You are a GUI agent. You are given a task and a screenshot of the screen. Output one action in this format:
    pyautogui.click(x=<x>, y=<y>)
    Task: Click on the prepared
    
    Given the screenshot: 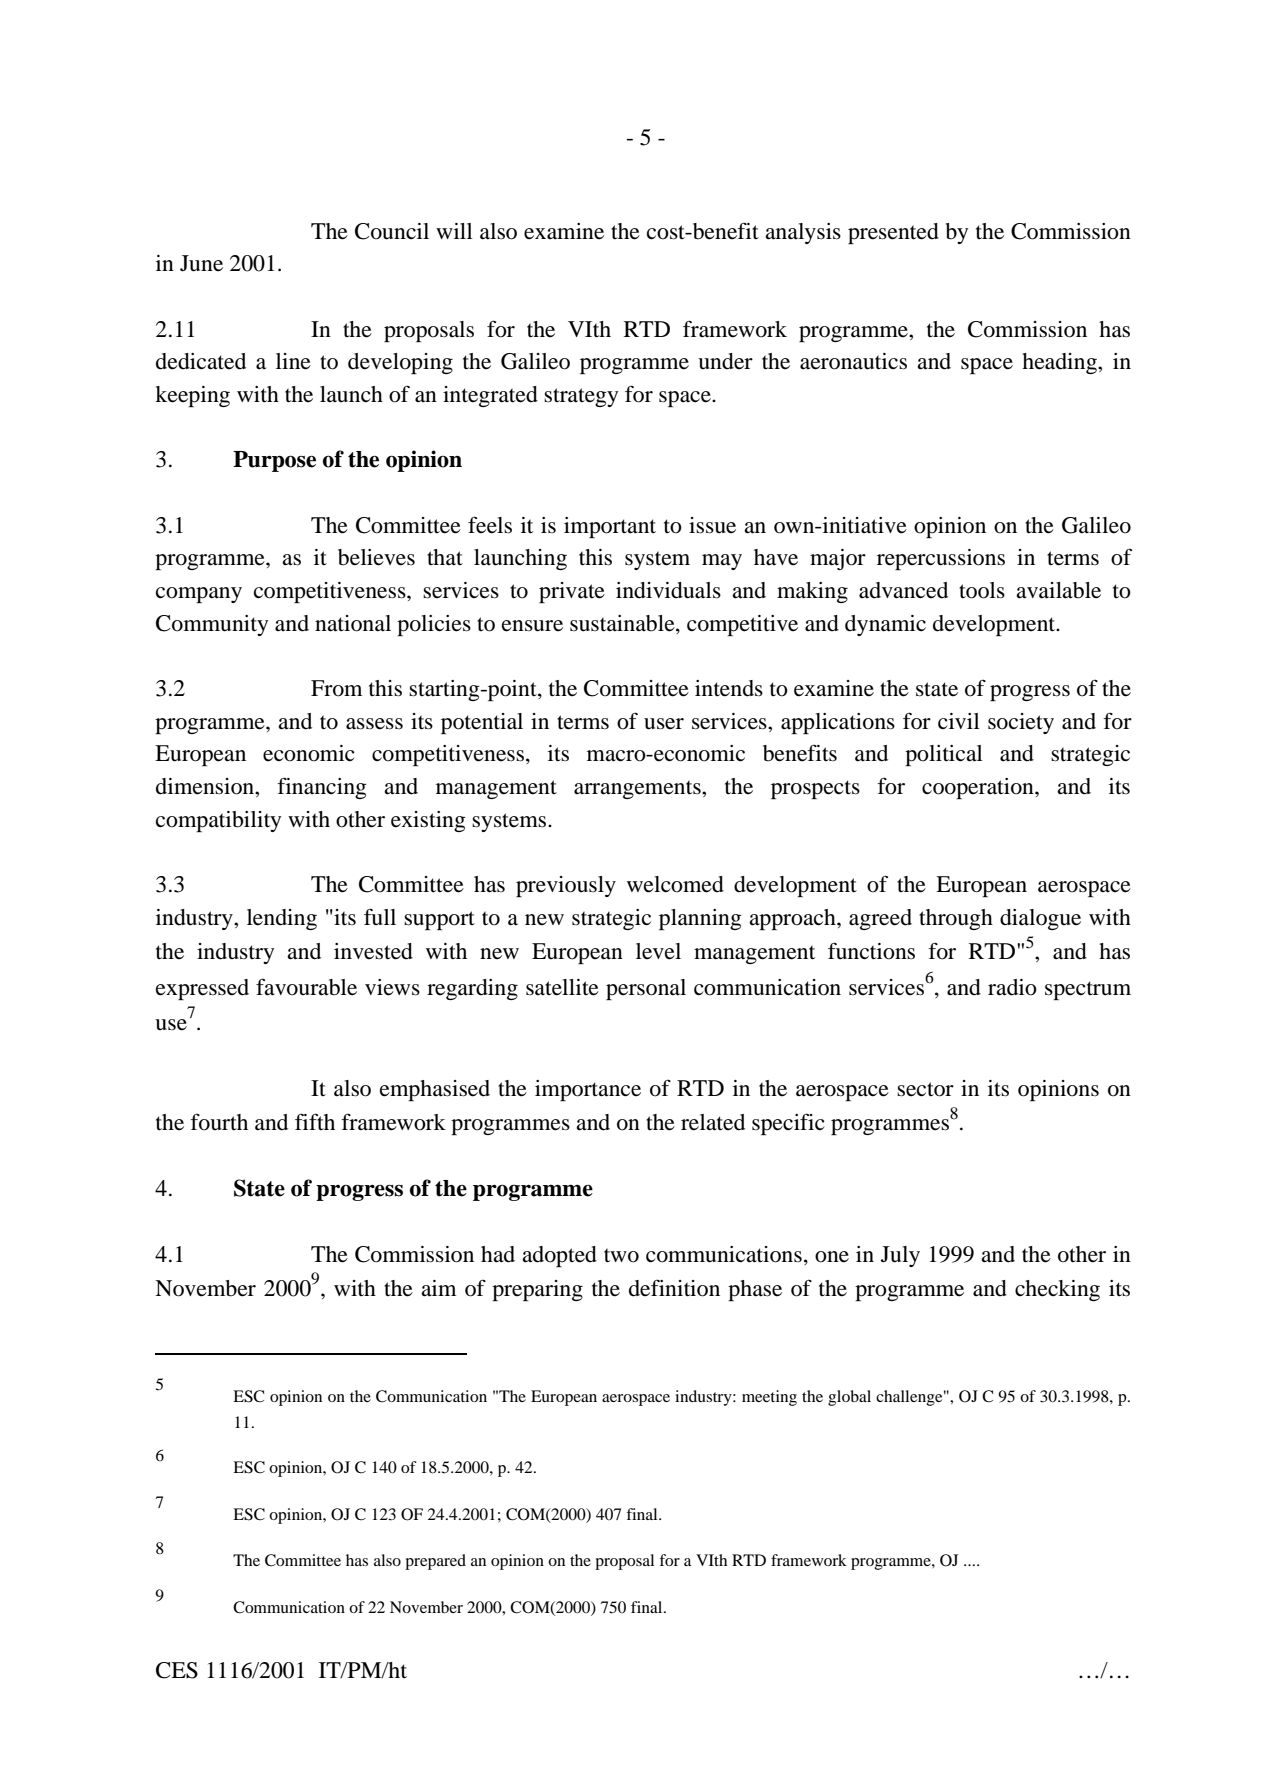 What is the action you would take?
    pyautogui.click(x=435, y=1562)
